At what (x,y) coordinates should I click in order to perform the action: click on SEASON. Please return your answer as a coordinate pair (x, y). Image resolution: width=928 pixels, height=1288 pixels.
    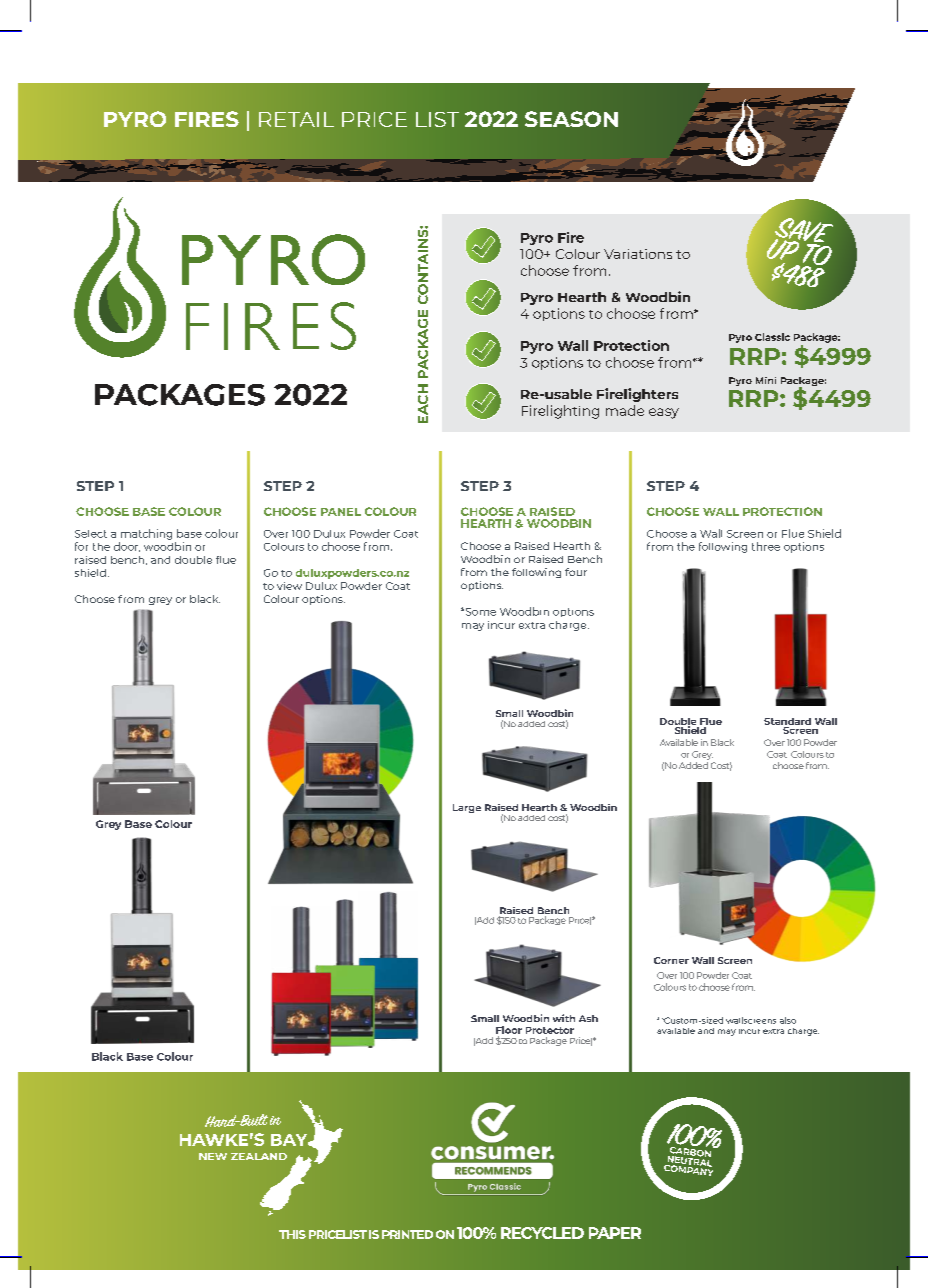
    Looking at the image, I should click on (571, 119).
